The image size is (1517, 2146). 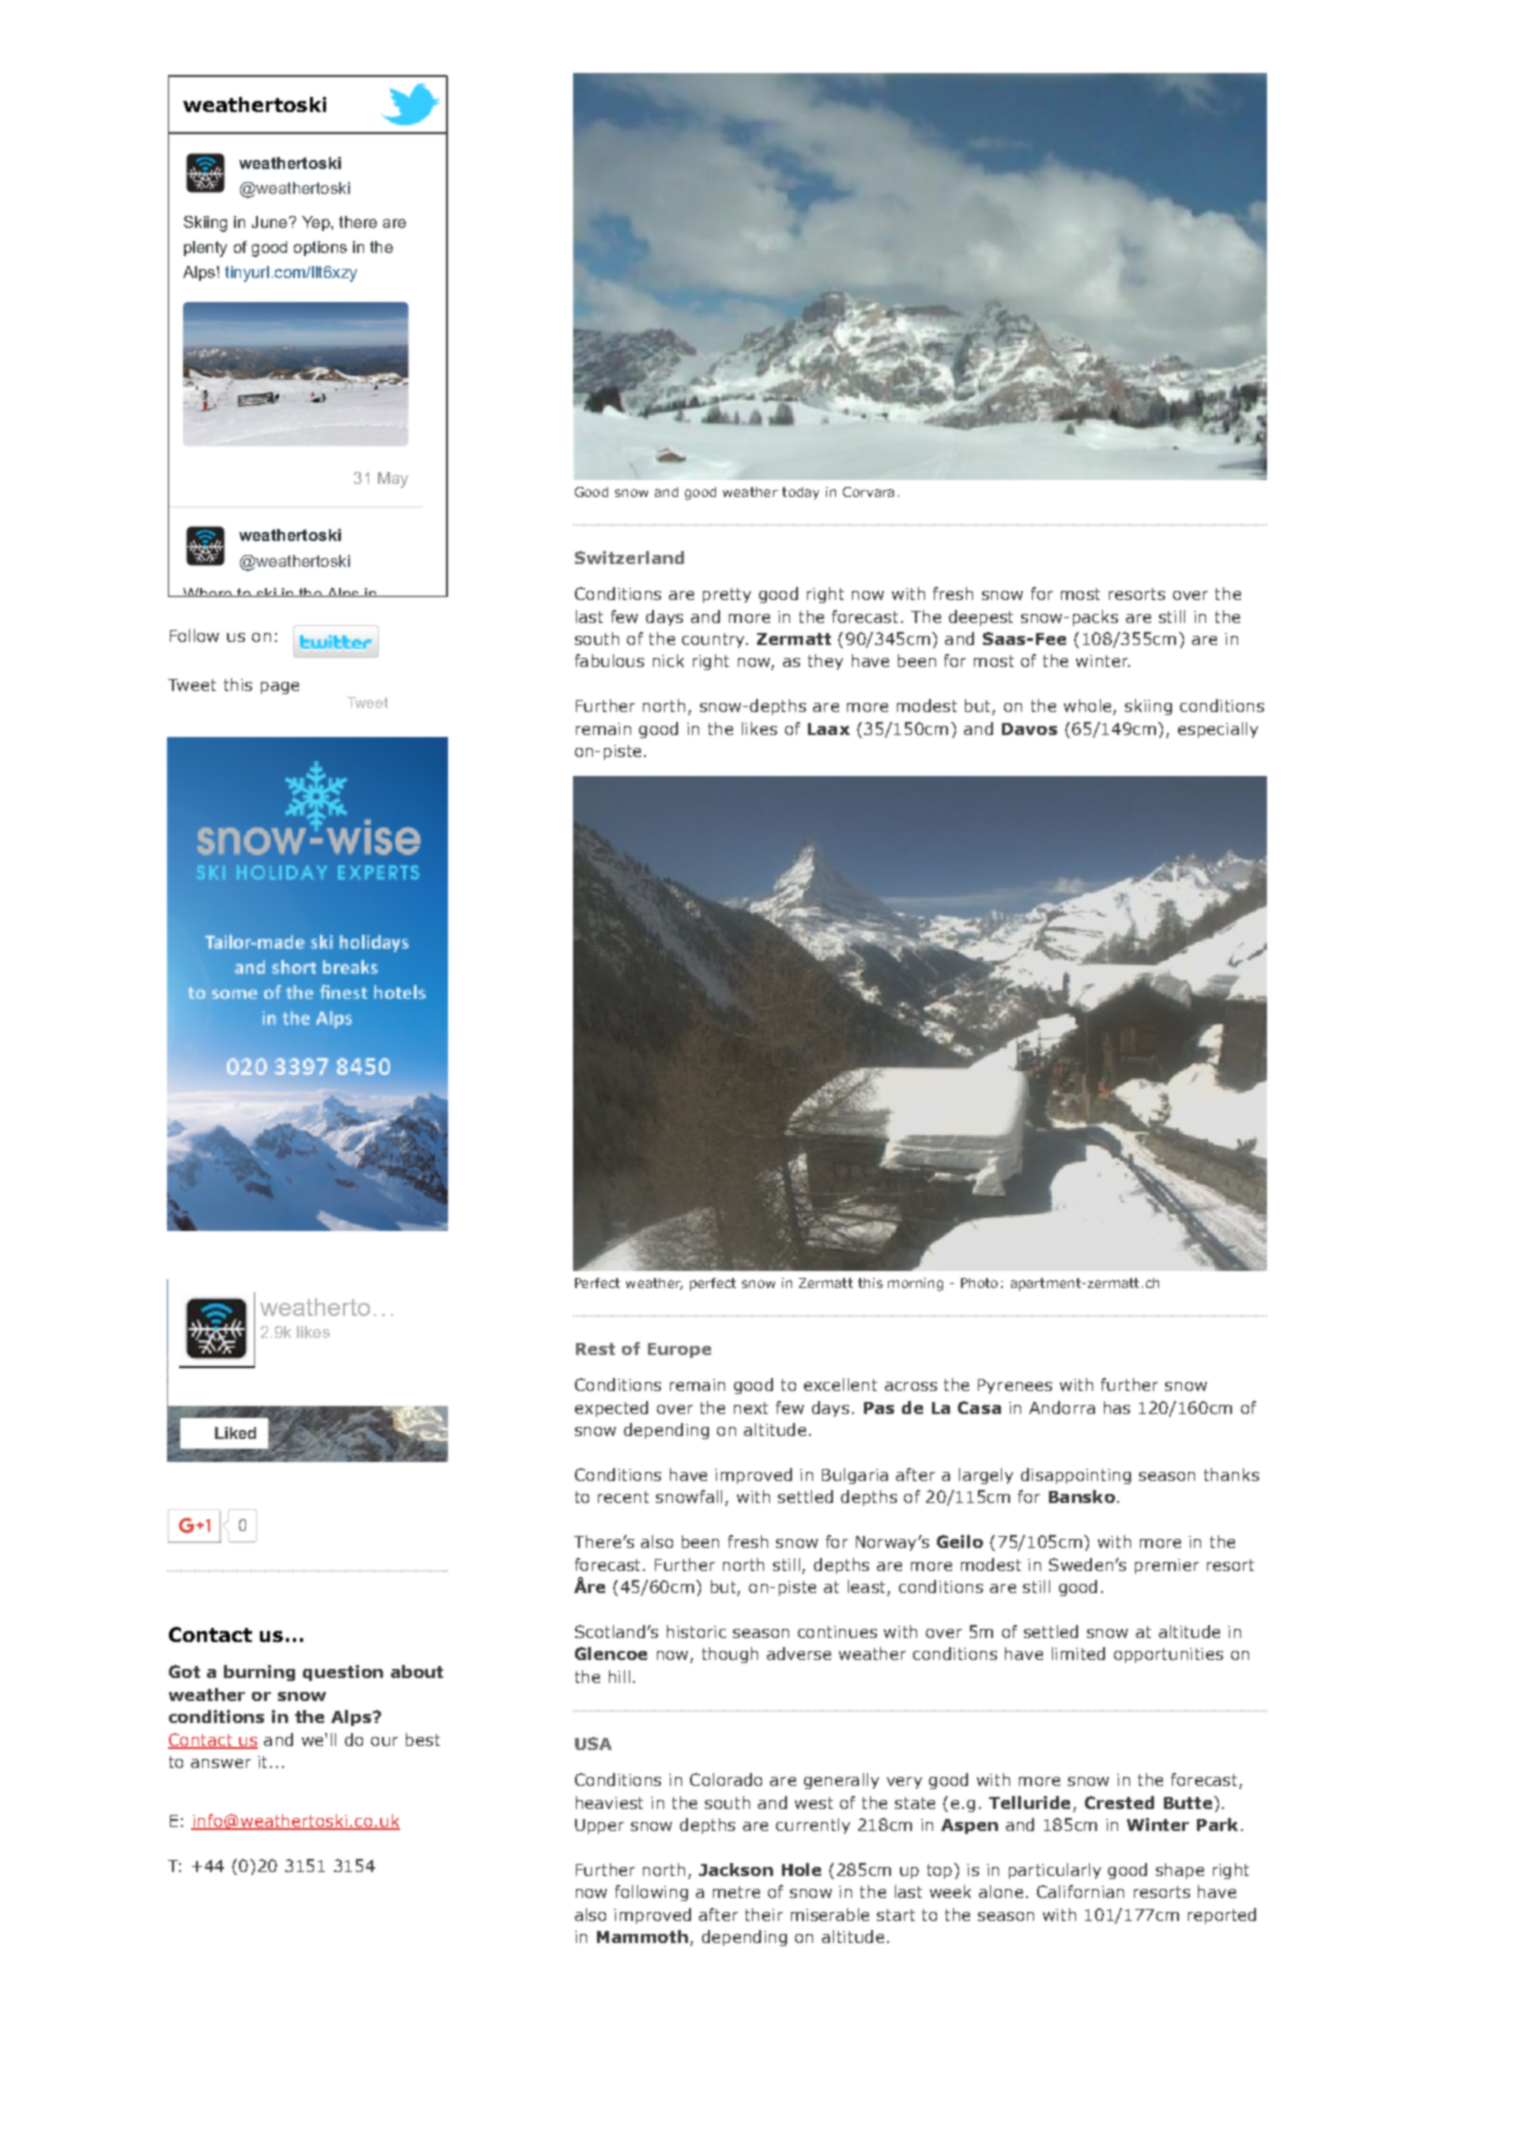 What do you see at coordinates (1076, 1476) in the screenshot?
I see `disappointing` at bounding box center [1076, 1476].
